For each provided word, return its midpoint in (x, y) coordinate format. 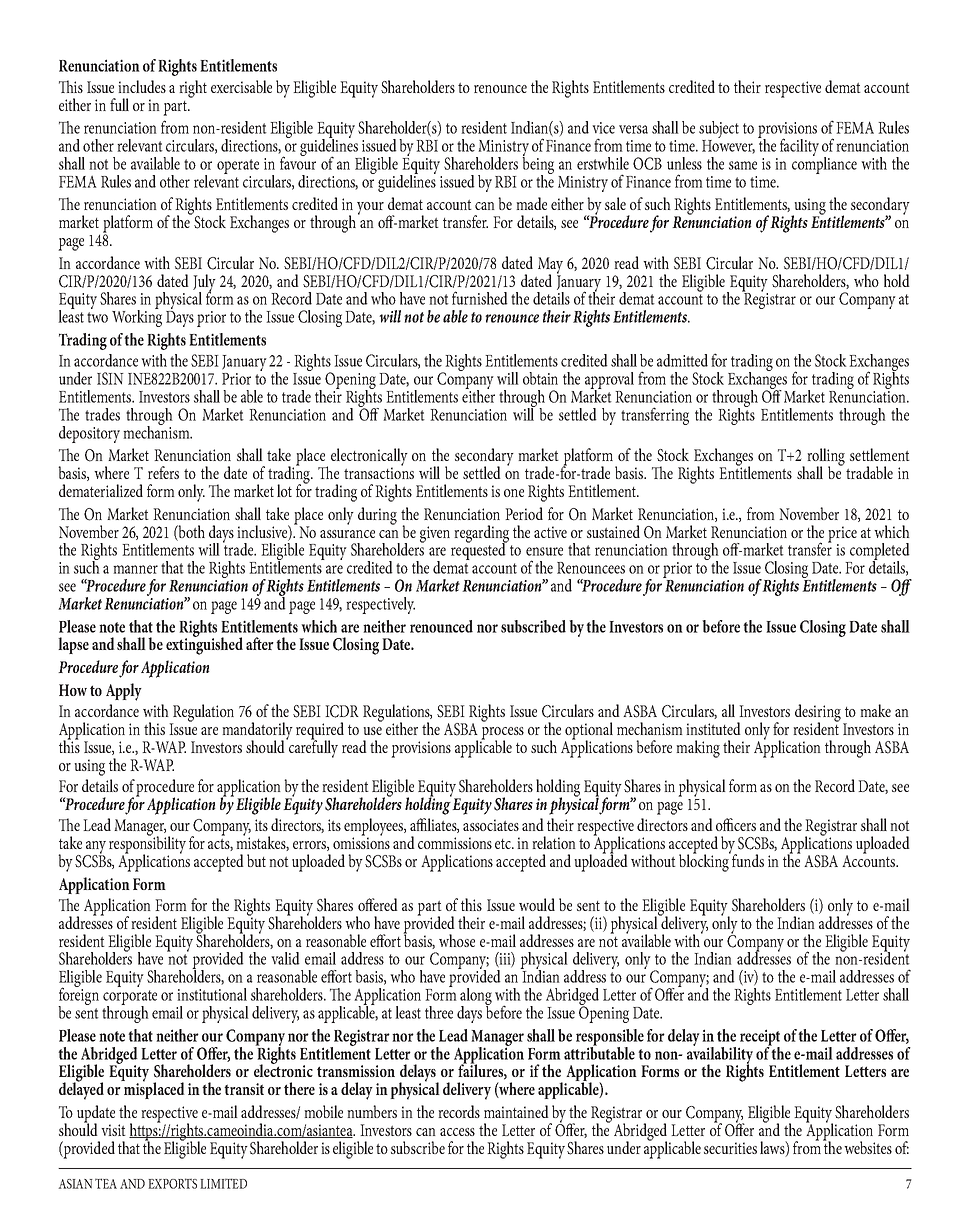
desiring (819, 714)
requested (479, 550)
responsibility (147, 845)
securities (730, 1148)
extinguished (204, 645)
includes (142, 86)
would (537, 904)
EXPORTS (172, 1183)
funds (747, 859)
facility (799, 147)
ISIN (110, 378)
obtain (540, 378)
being (538, 165)
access (457, 1132)
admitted (682, 360)
